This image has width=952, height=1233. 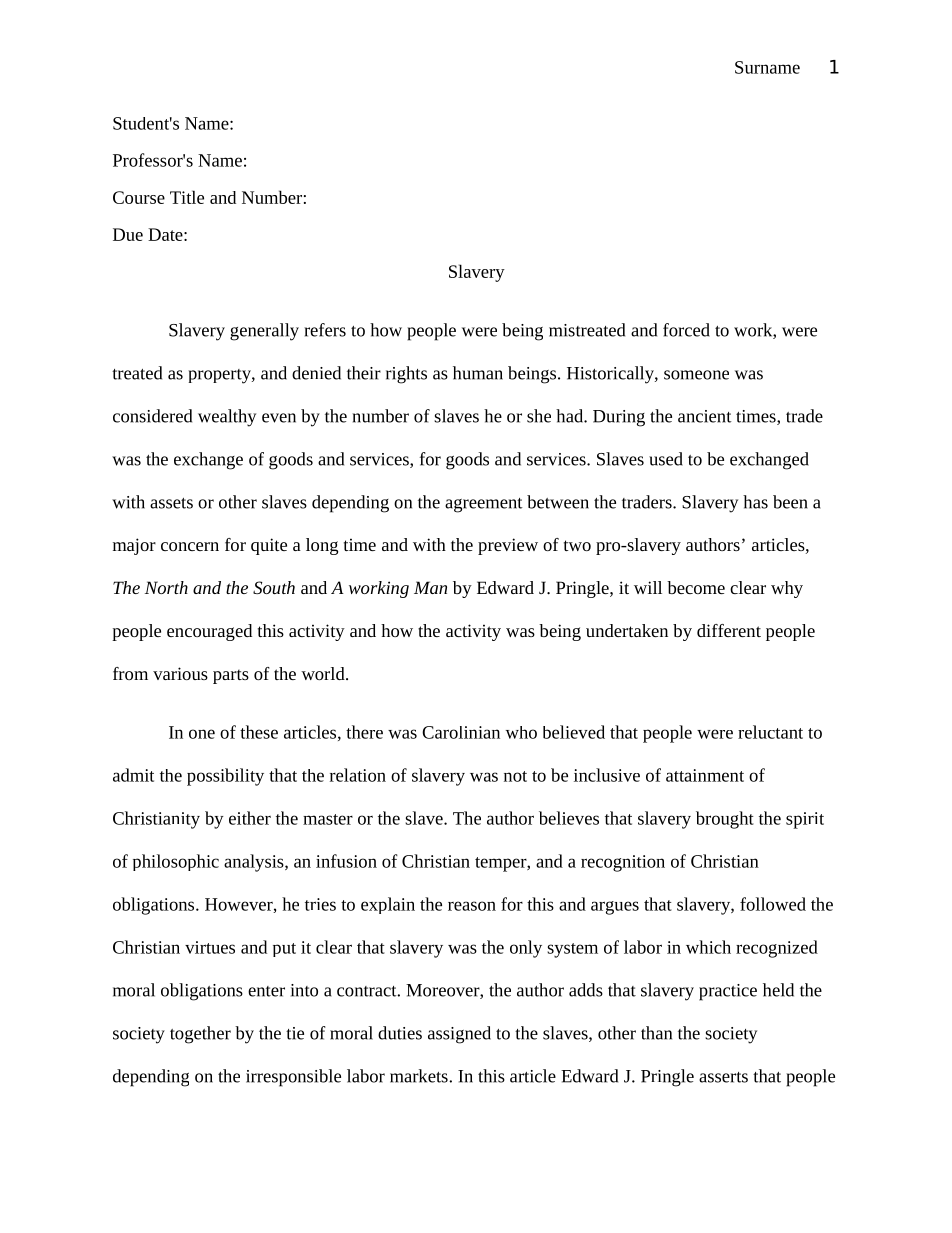 I want to click on forced, so click(x=686, y=330).
